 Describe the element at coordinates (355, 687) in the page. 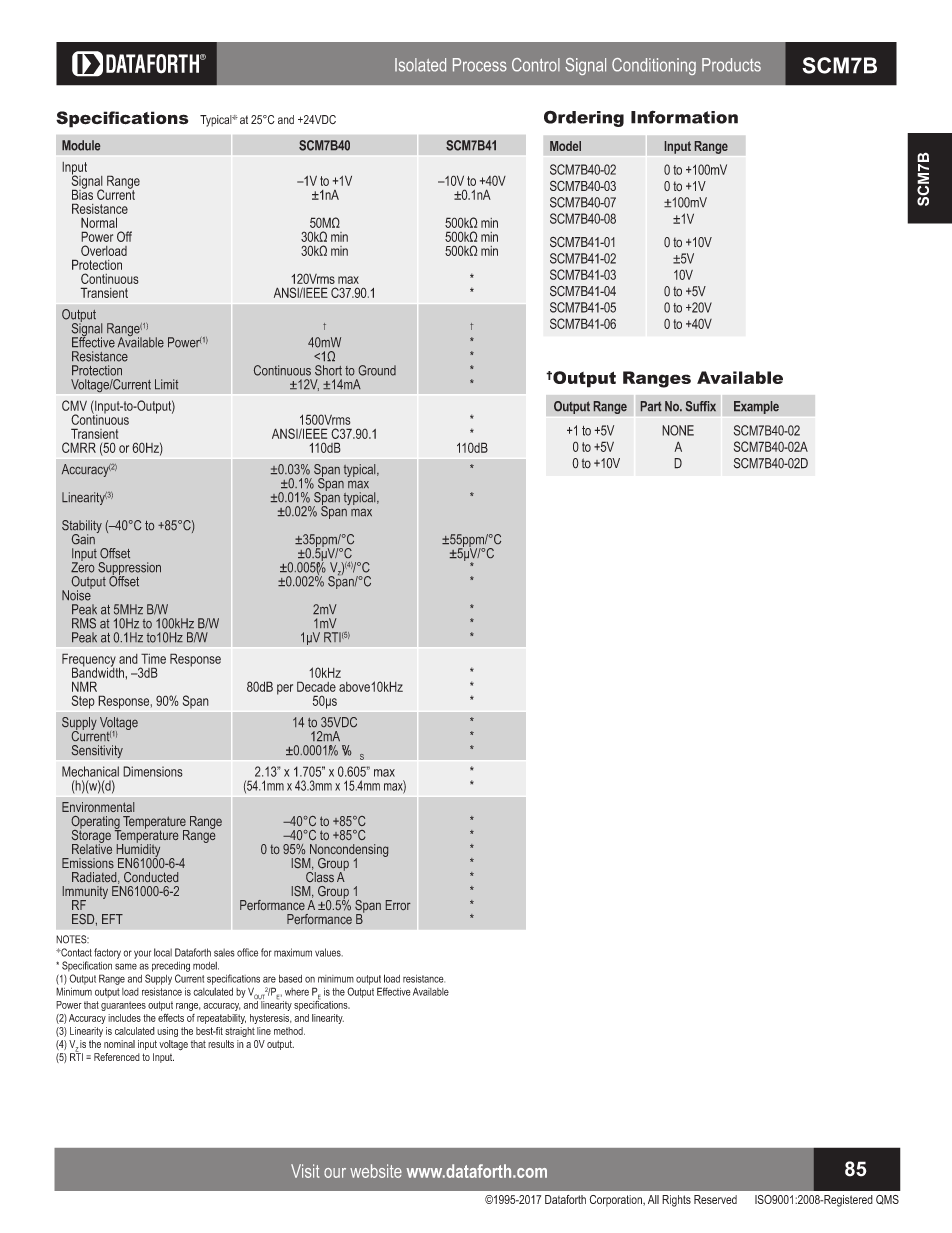

I see `above` at that location.
